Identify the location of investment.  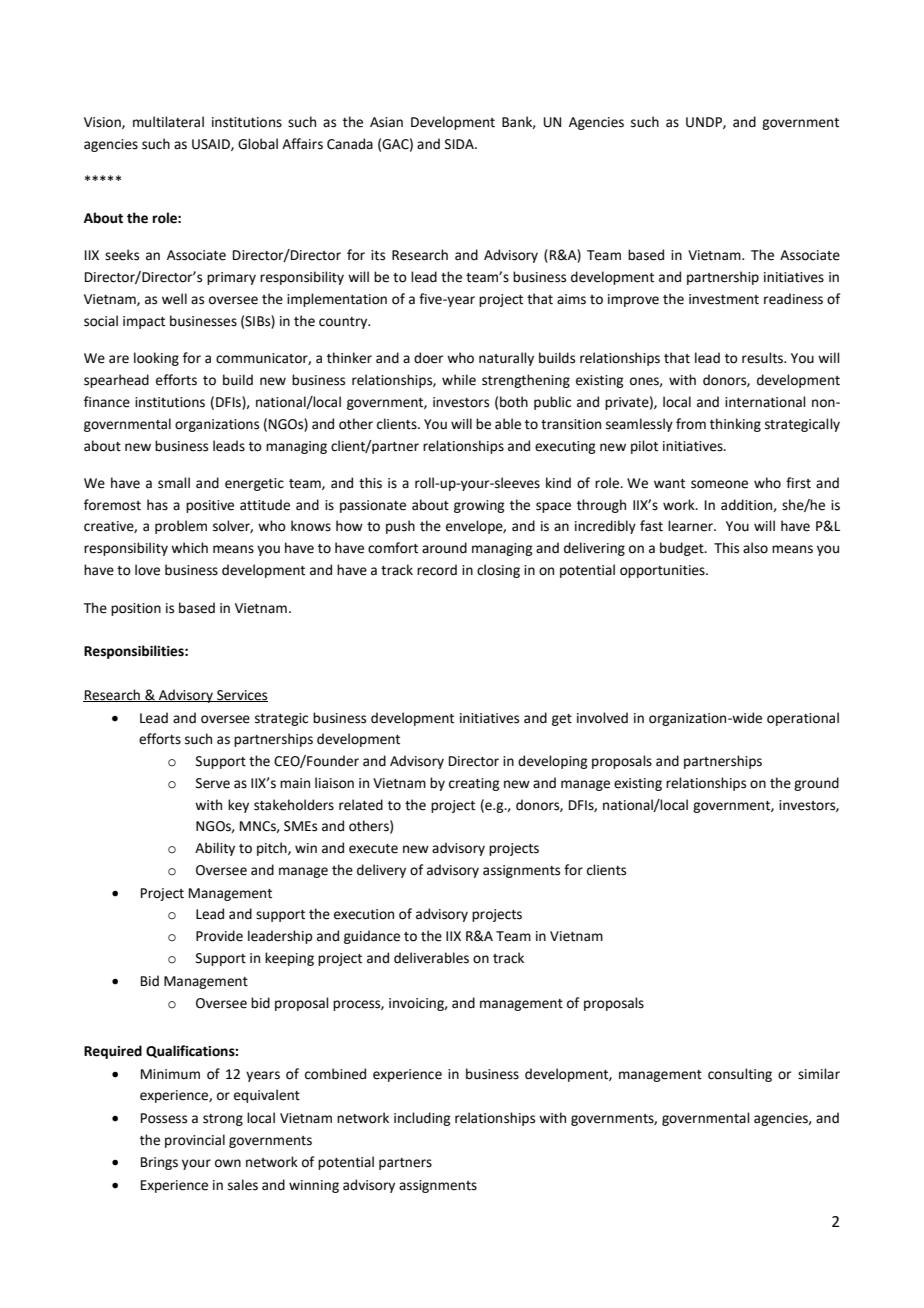
(724, 299).
